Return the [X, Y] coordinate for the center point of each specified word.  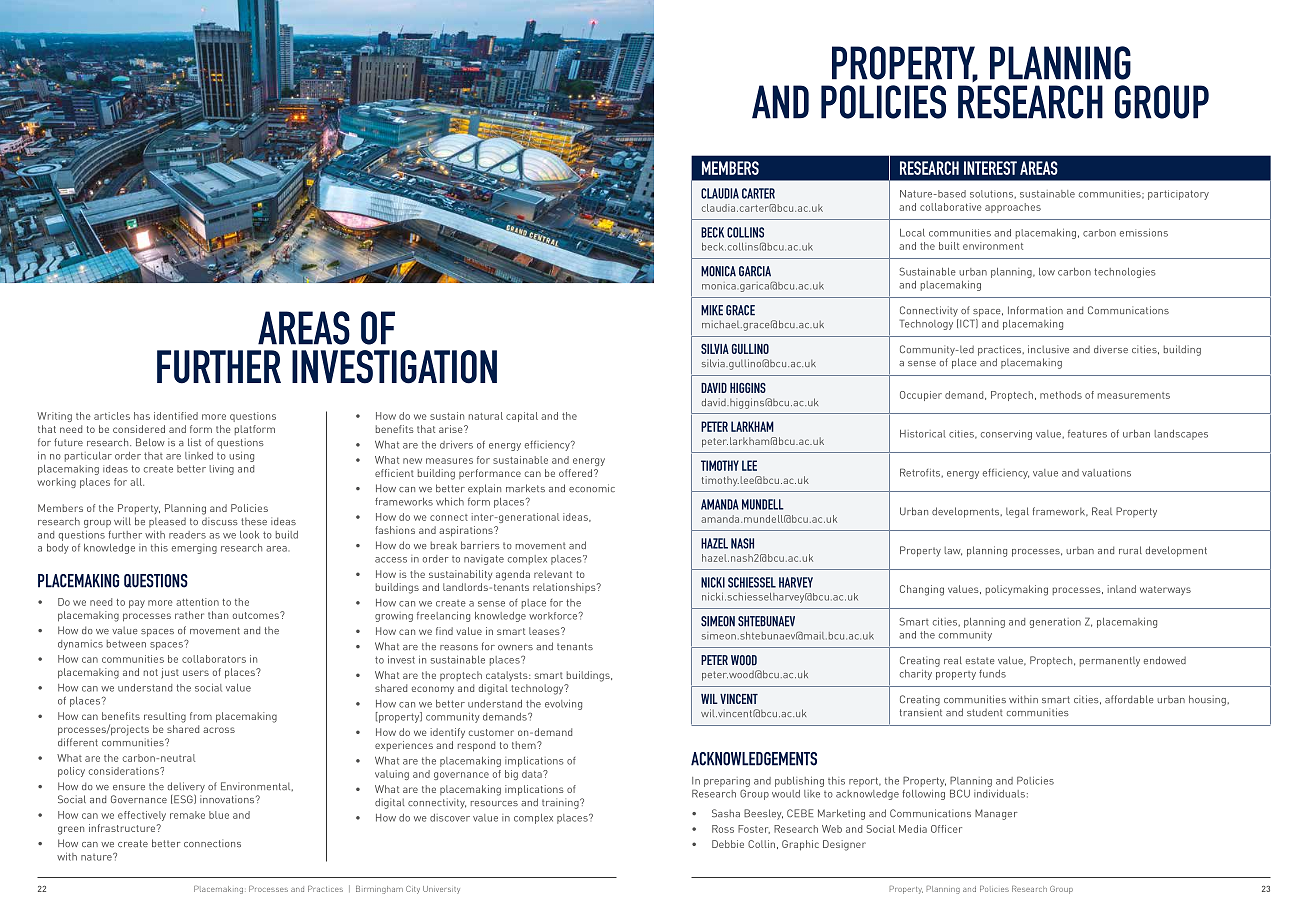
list [194, 442]
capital [522, 417]
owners [515, 647]
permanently [1110, 661]
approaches [1013, 208]
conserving [1006, 435]
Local [912, 233]
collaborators [214, 659]
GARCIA [755, 271]
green [71, 830]
